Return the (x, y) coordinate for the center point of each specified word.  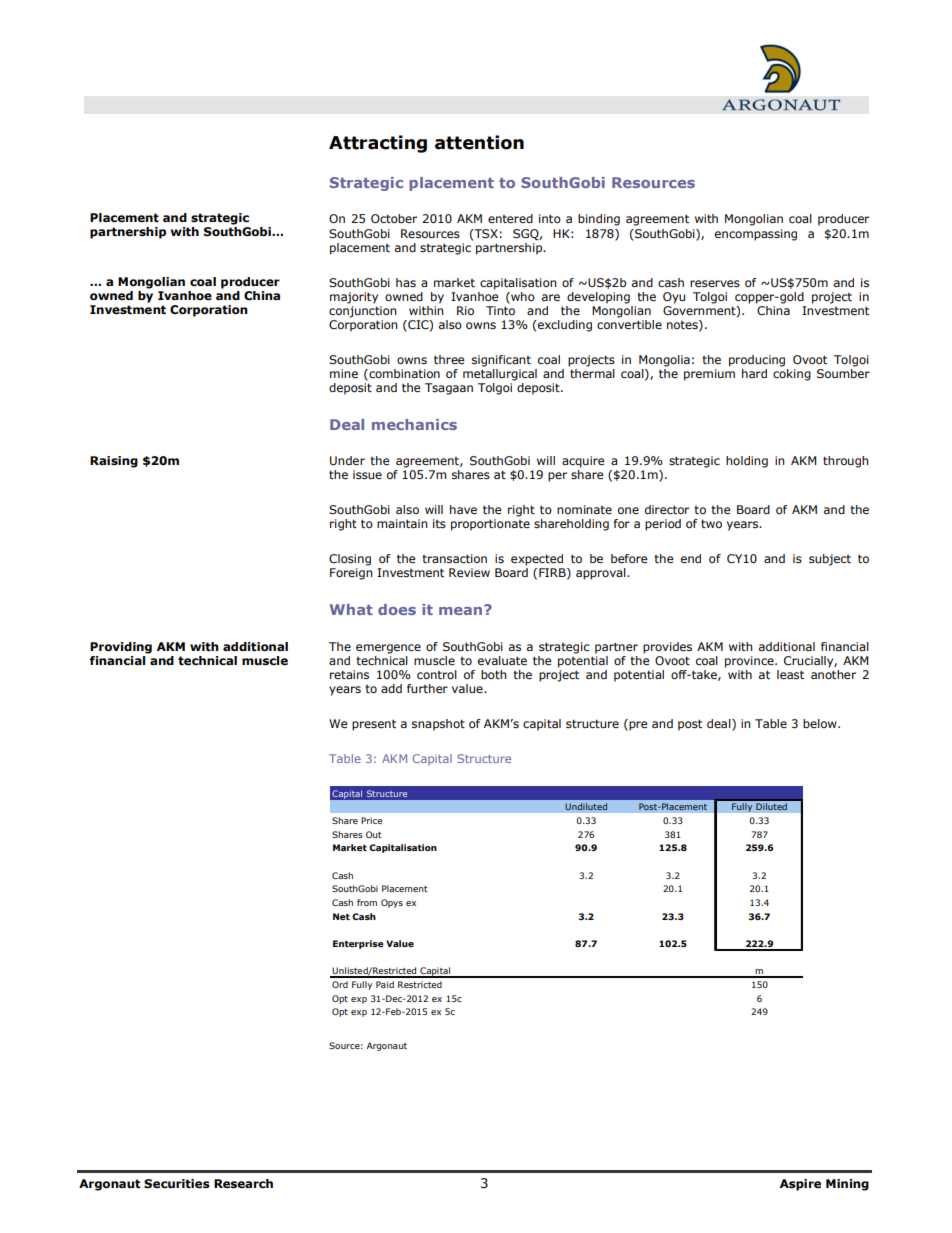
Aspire (800, 1185)
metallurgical (500, 375)
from (367, 902)
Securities (177, 1184)
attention (479, 142)
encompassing (756, 235)
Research (243, 1184)
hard (754, 373)
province (750, 662)
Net (341, 916)
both (493, 674)
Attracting (378, 144)
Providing (121, 648)
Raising (114, 462)
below (821, 723)
